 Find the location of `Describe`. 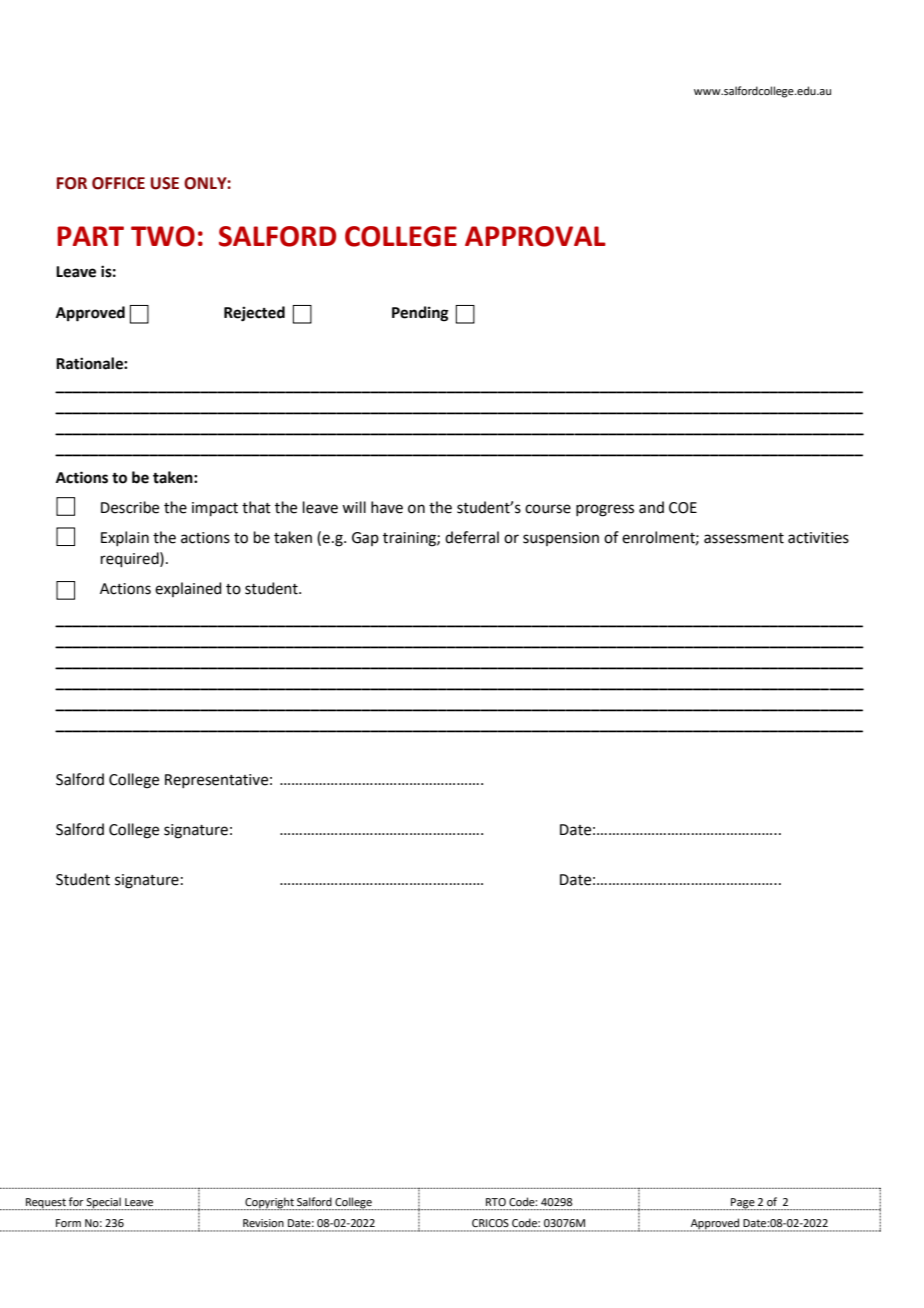

Describe is located at coordinates (130, 507).
